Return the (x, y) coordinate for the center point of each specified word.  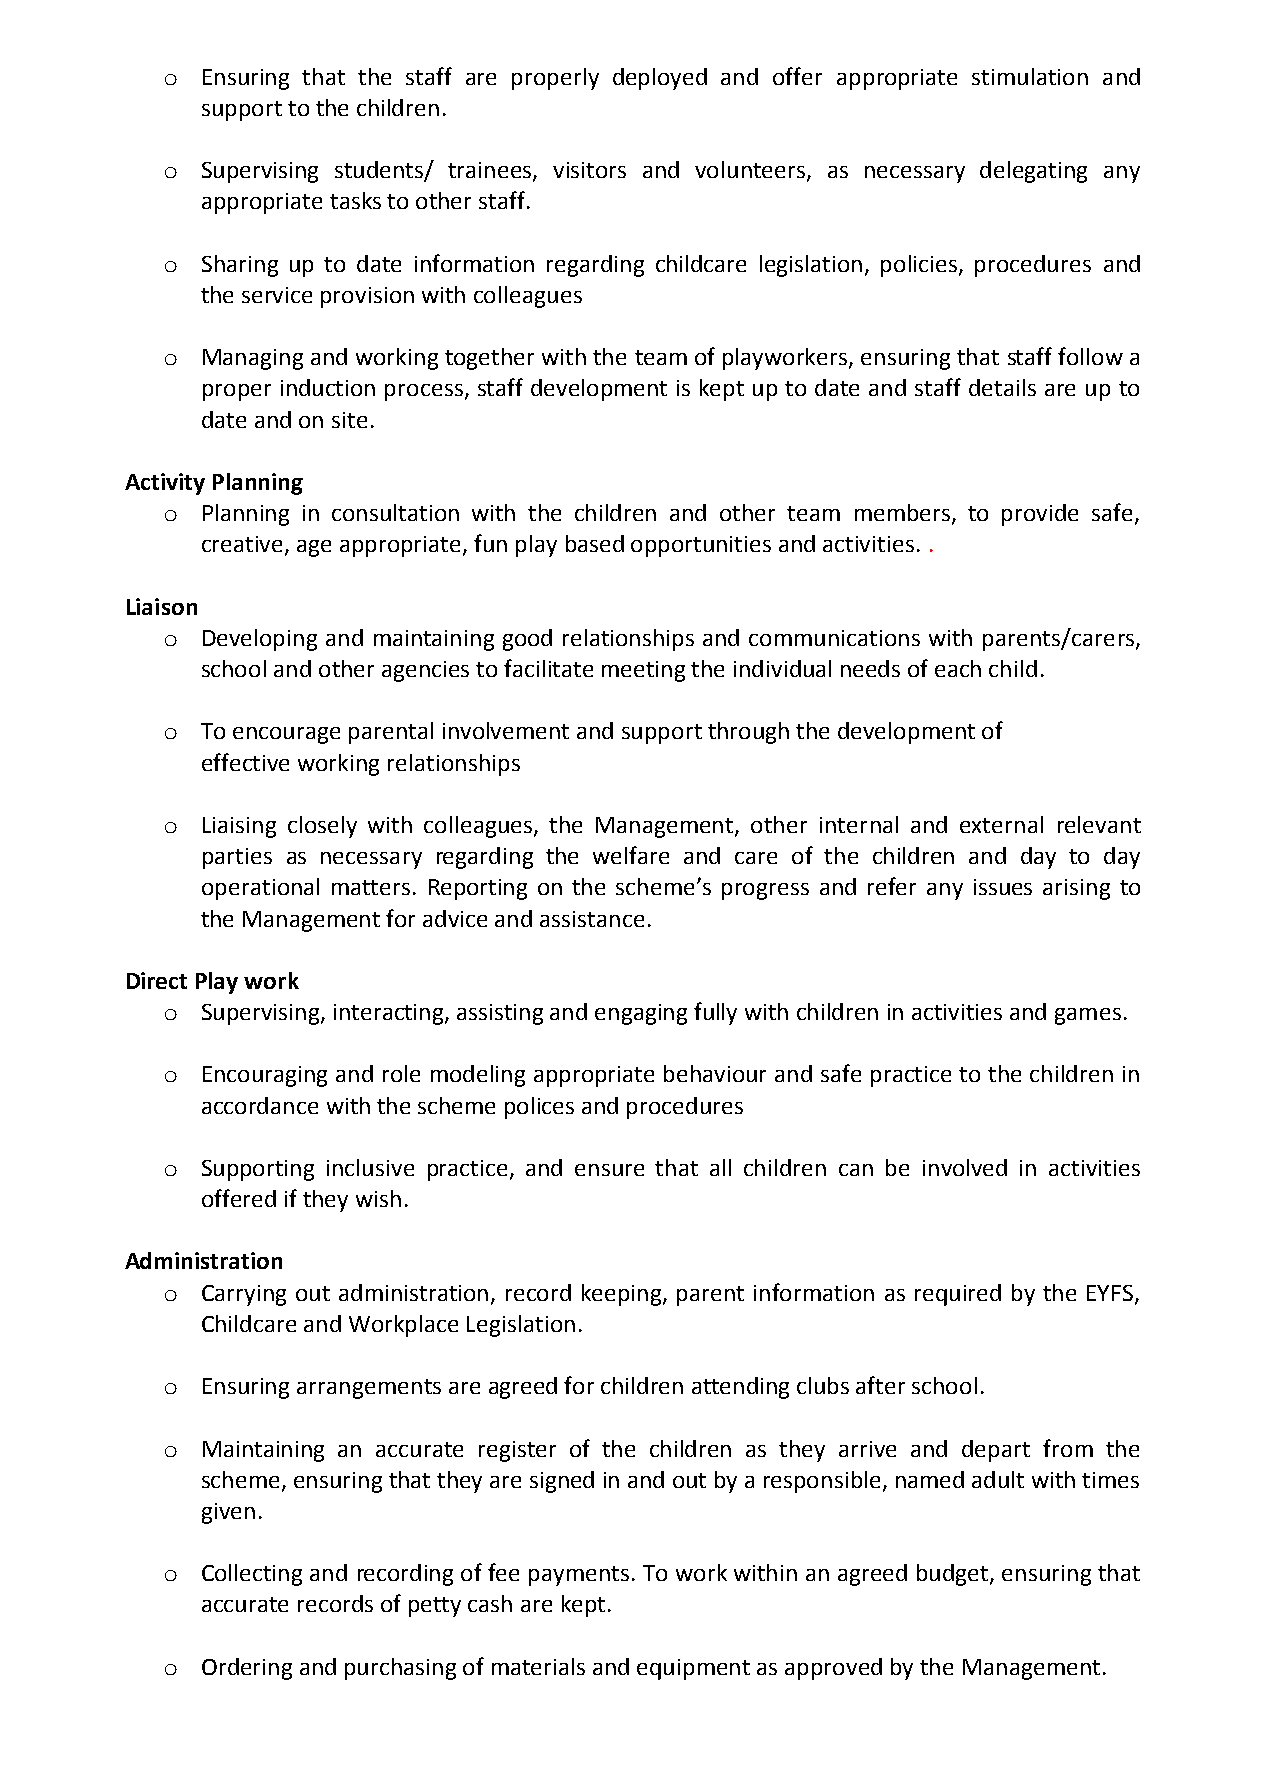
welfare (631, 855)
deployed (660, 79)
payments (579, 1576)
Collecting (252, 1575)
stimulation (1030, 76)
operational (260, 889)
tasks (355, 200)
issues (1003, 887)
